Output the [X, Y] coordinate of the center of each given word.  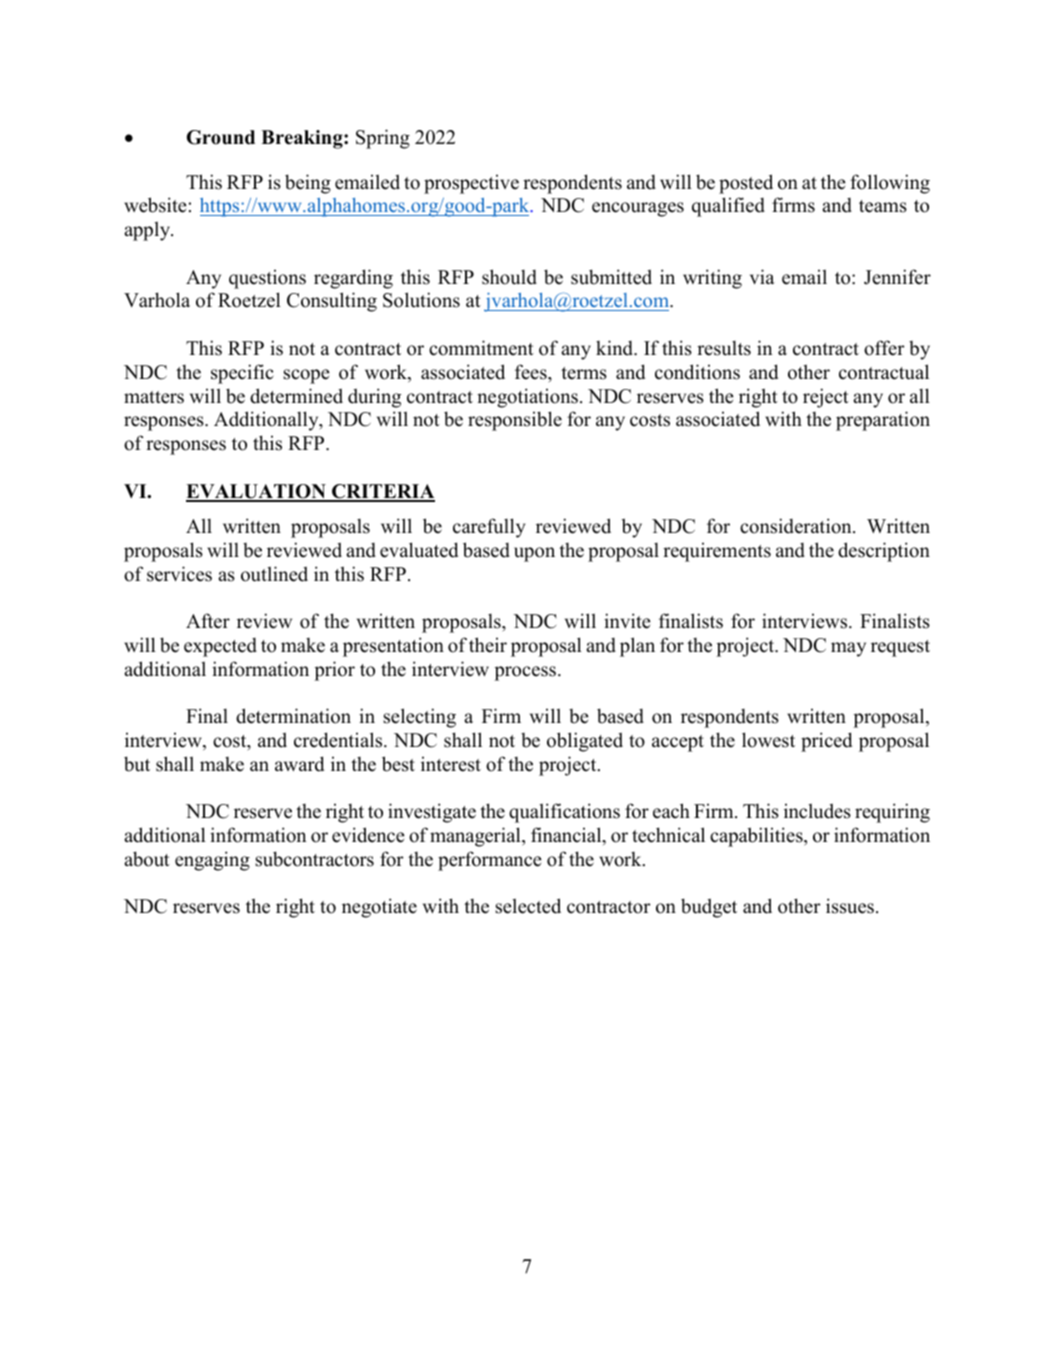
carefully [489, 528]
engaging [212, 861]
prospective [471, 184]
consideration [797, 526]
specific [242, 374]
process [525, 673]
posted [746, 184]
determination [293, 716]
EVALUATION [257, 492]
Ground [221, 137]
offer [884, 348]
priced [826, 742]
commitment [481, 348]
